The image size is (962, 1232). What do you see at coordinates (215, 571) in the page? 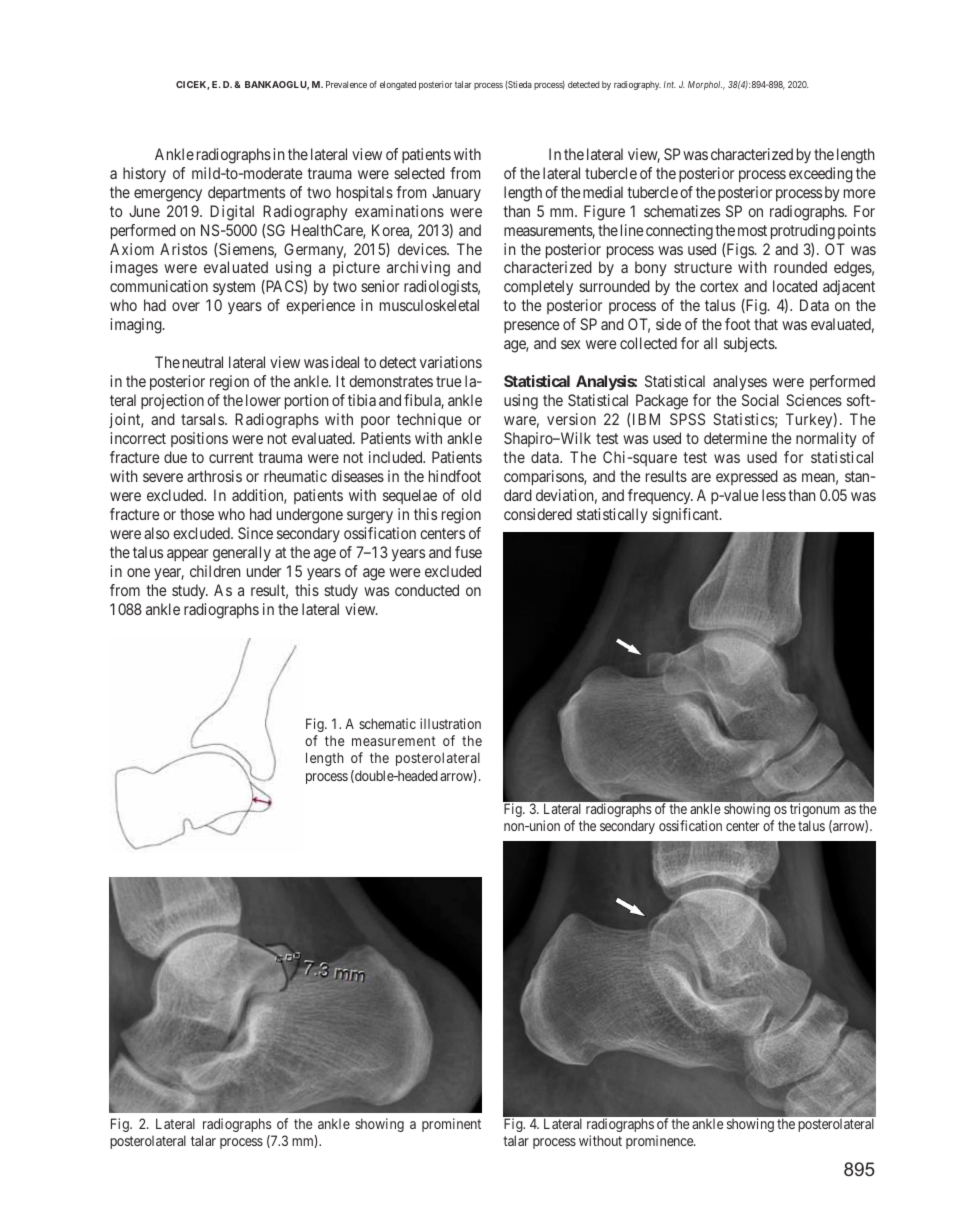
I see `children` at bounding box center [215, 571].
